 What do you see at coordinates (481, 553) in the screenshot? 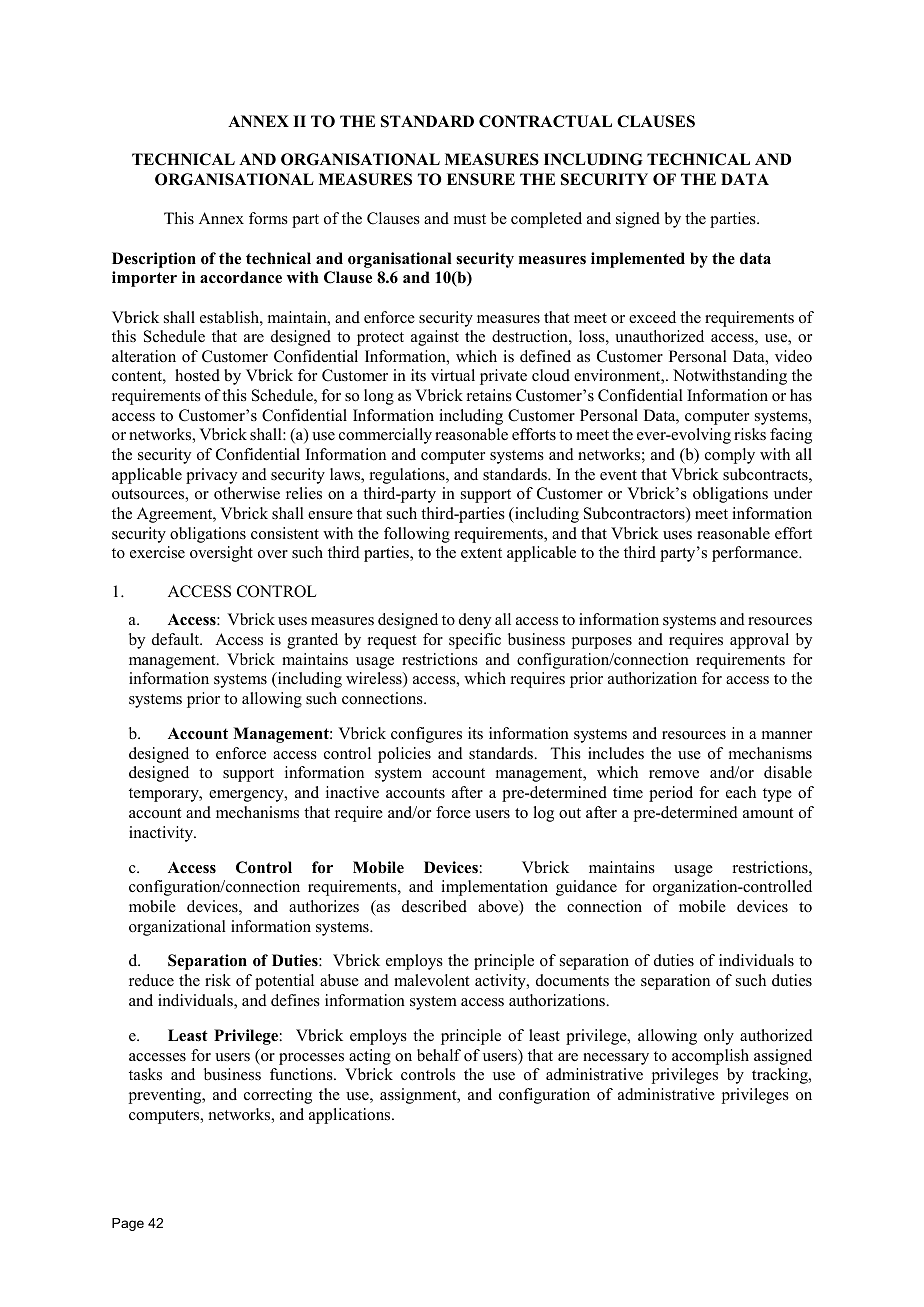
I see `extent` at bounding box center [481, 553].
